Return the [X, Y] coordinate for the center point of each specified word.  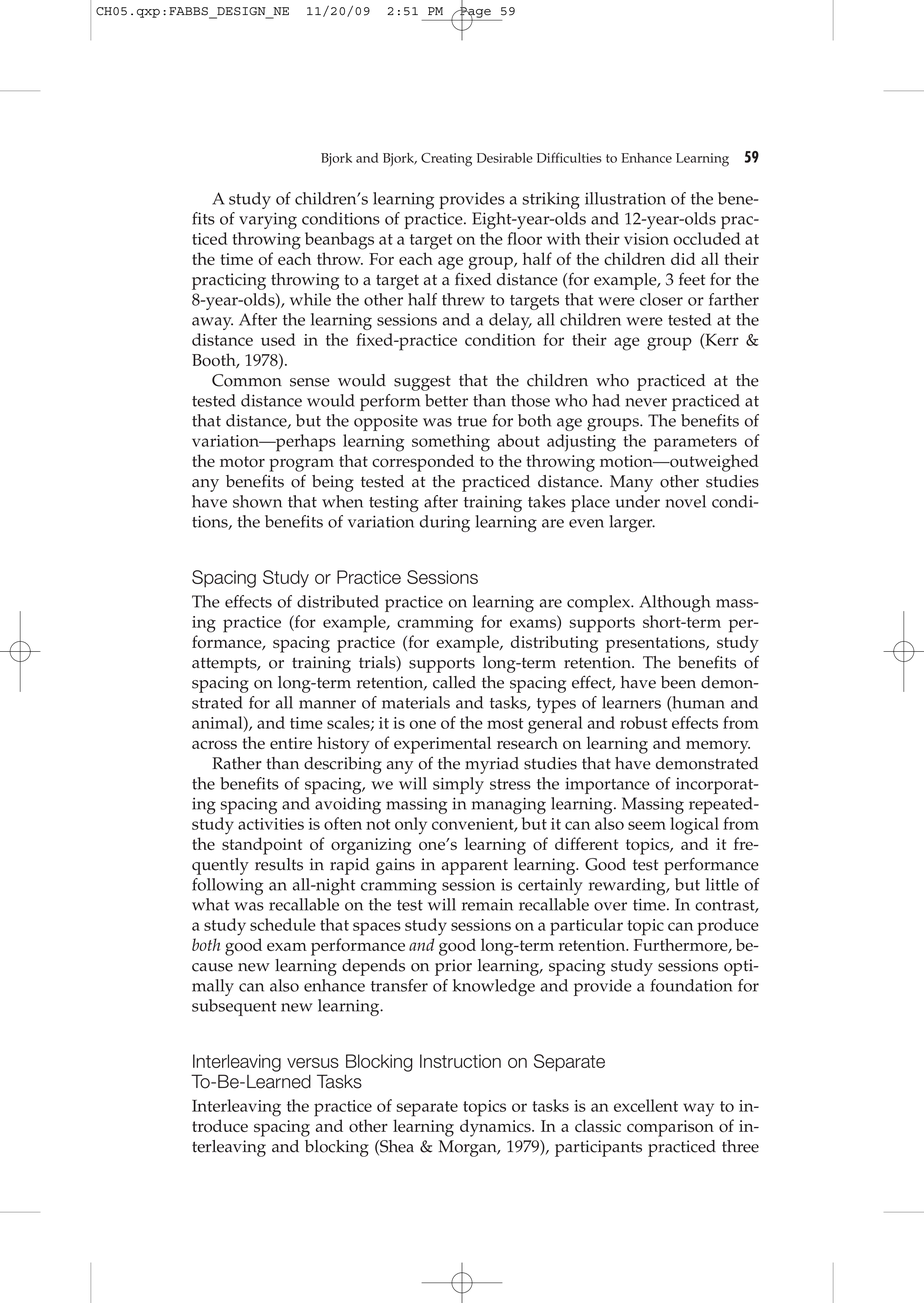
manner [327, 704]
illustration [625, 198]
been [678, 682]
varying [268, 220]
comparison [670, 1128]
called [454, 682]
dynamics [496, 1128]
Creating [446, 160]
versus [313, 1063]
